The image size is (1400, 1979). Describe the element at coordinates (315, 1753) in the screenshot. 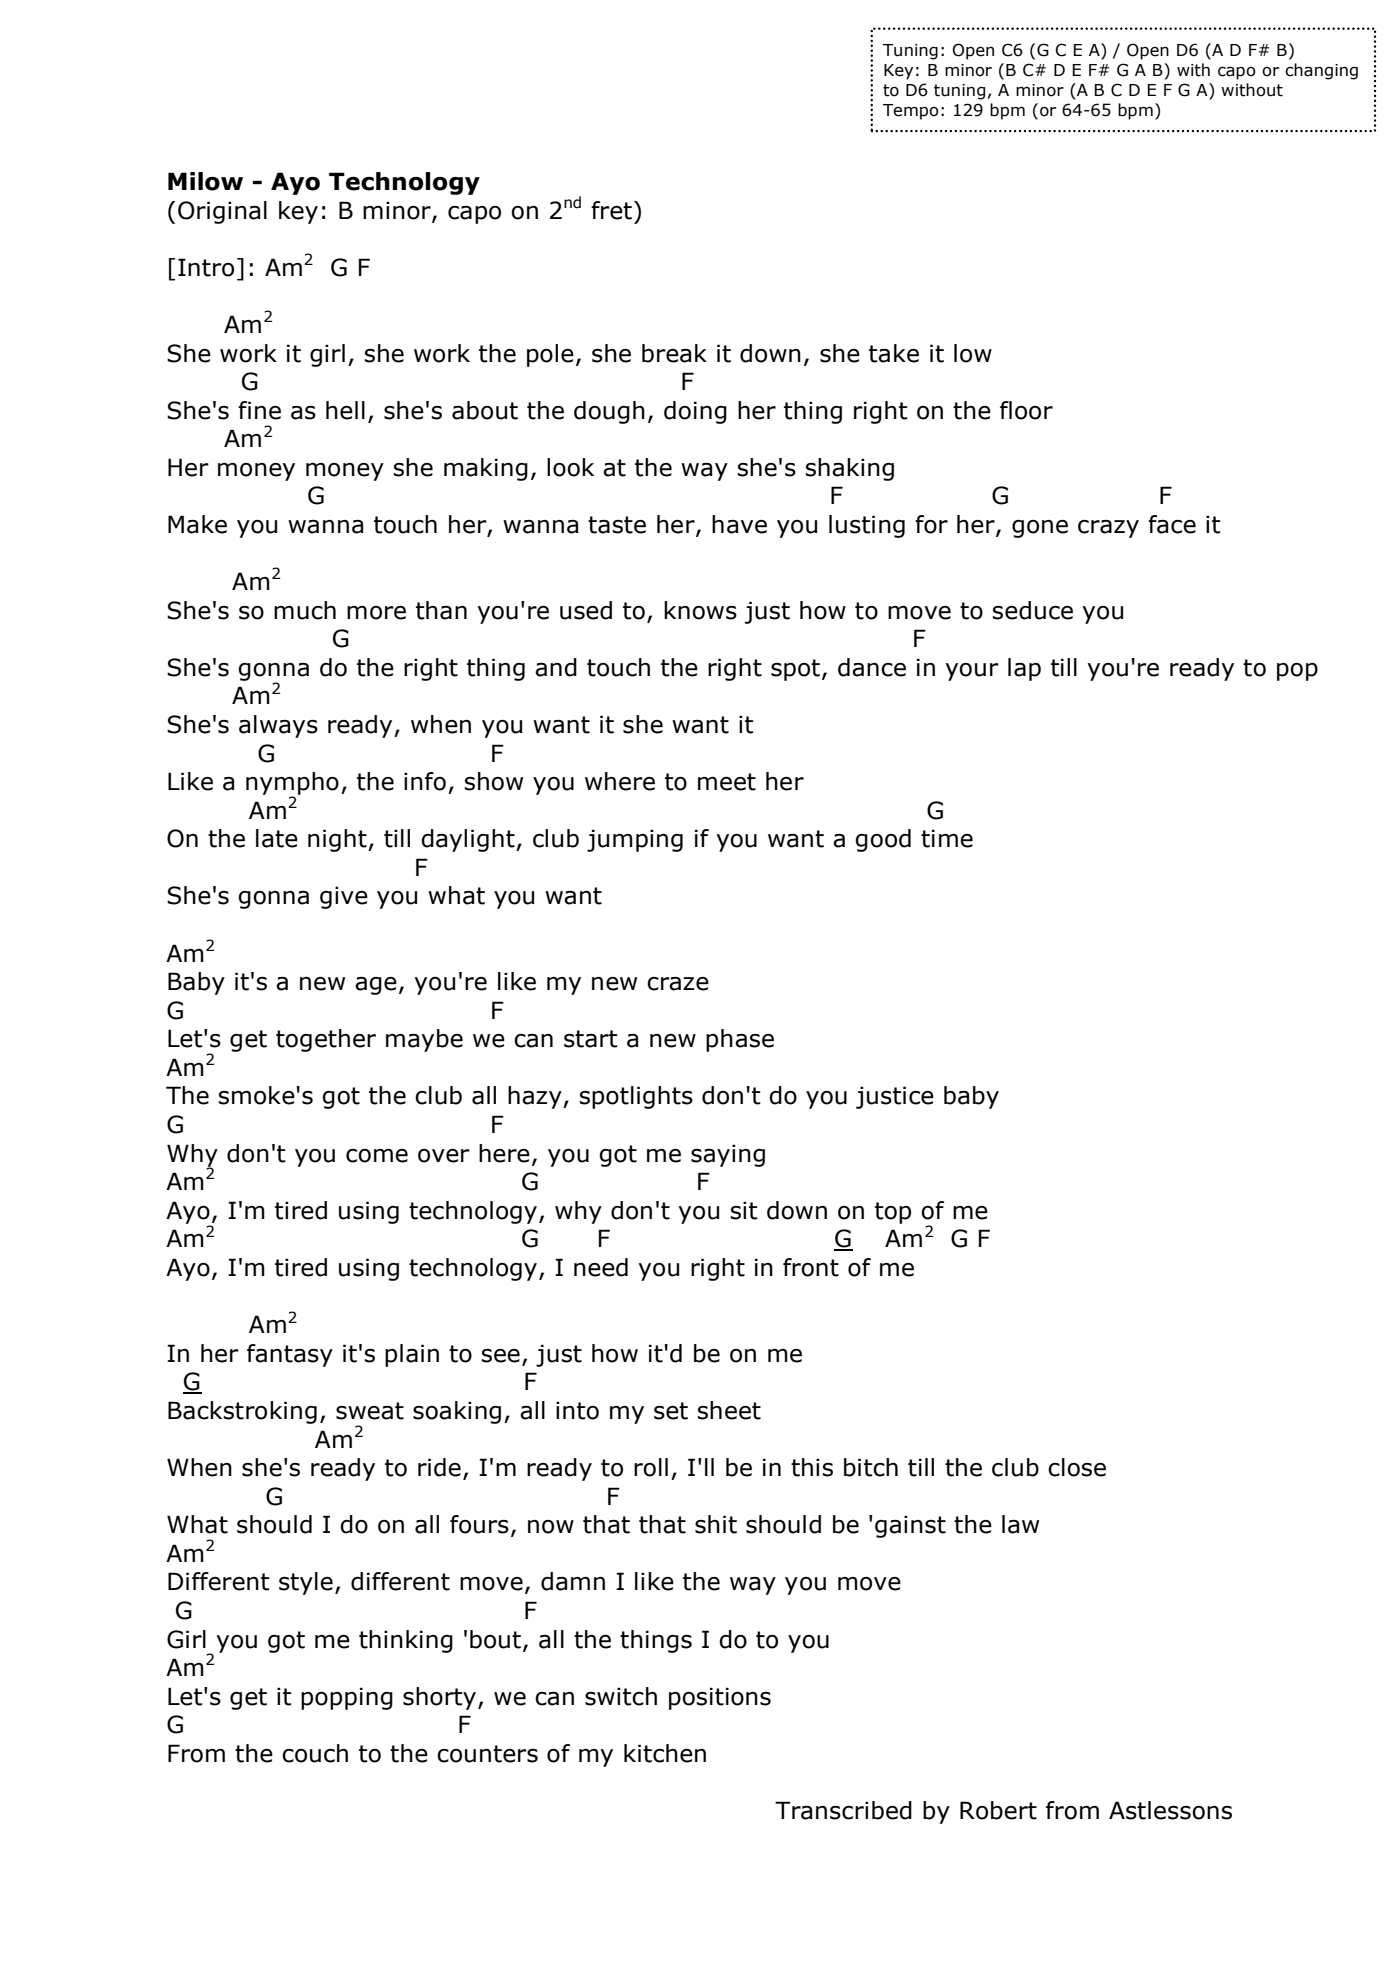

I see `couch` at that location.
